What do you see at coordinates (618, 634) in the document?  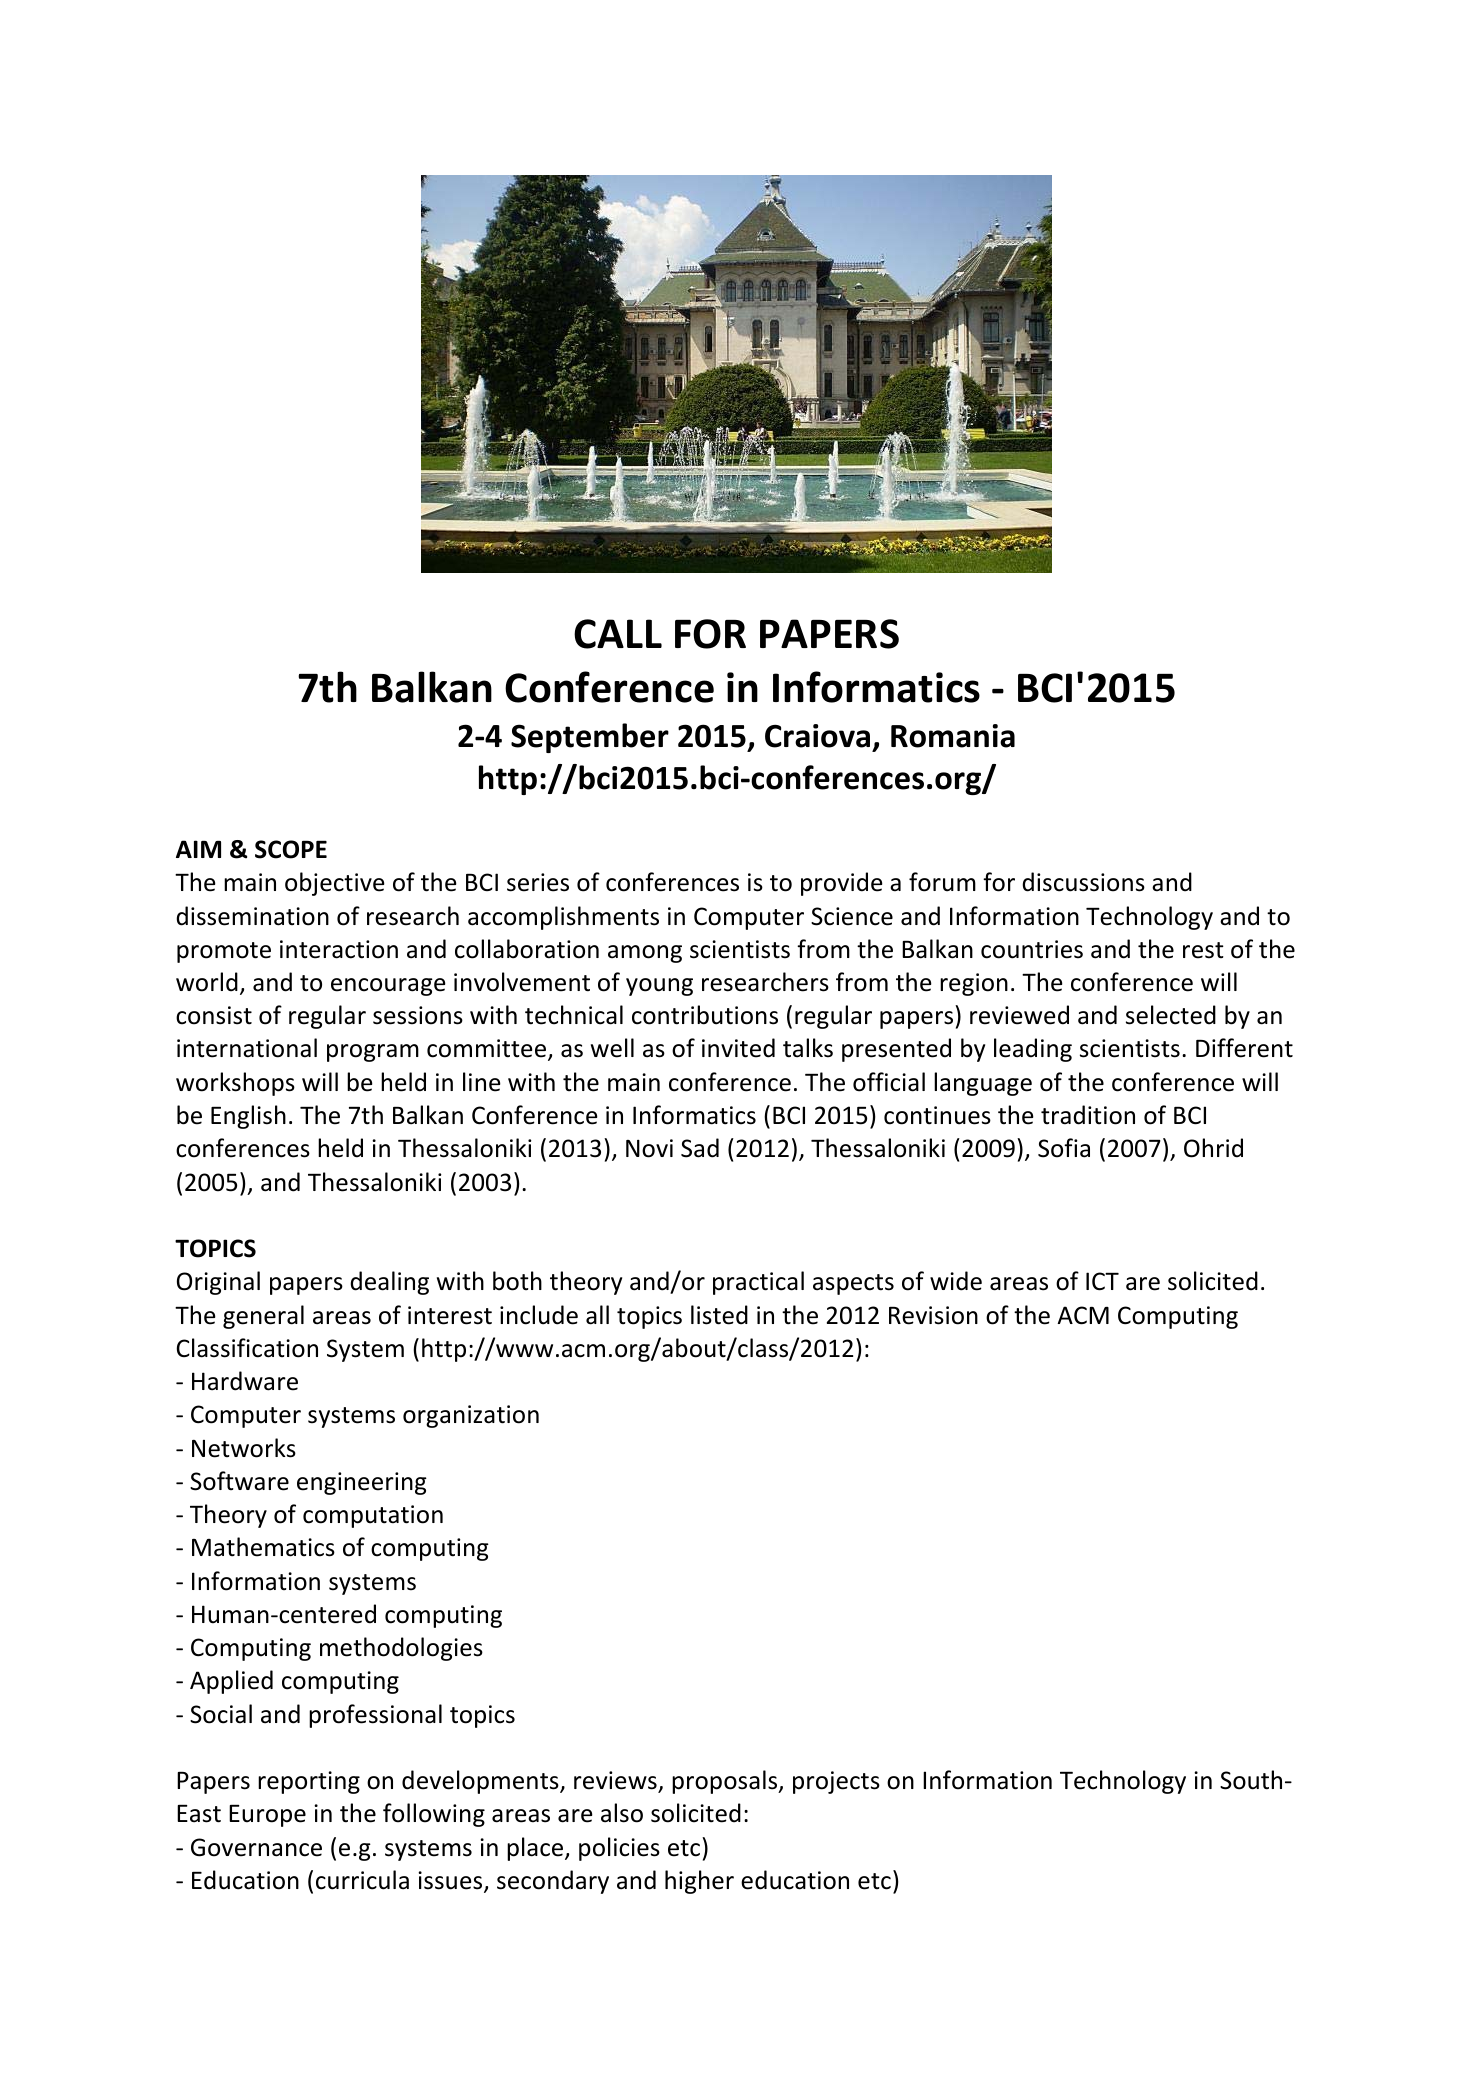 I see `CALL` at bounding box center [618, 634].
